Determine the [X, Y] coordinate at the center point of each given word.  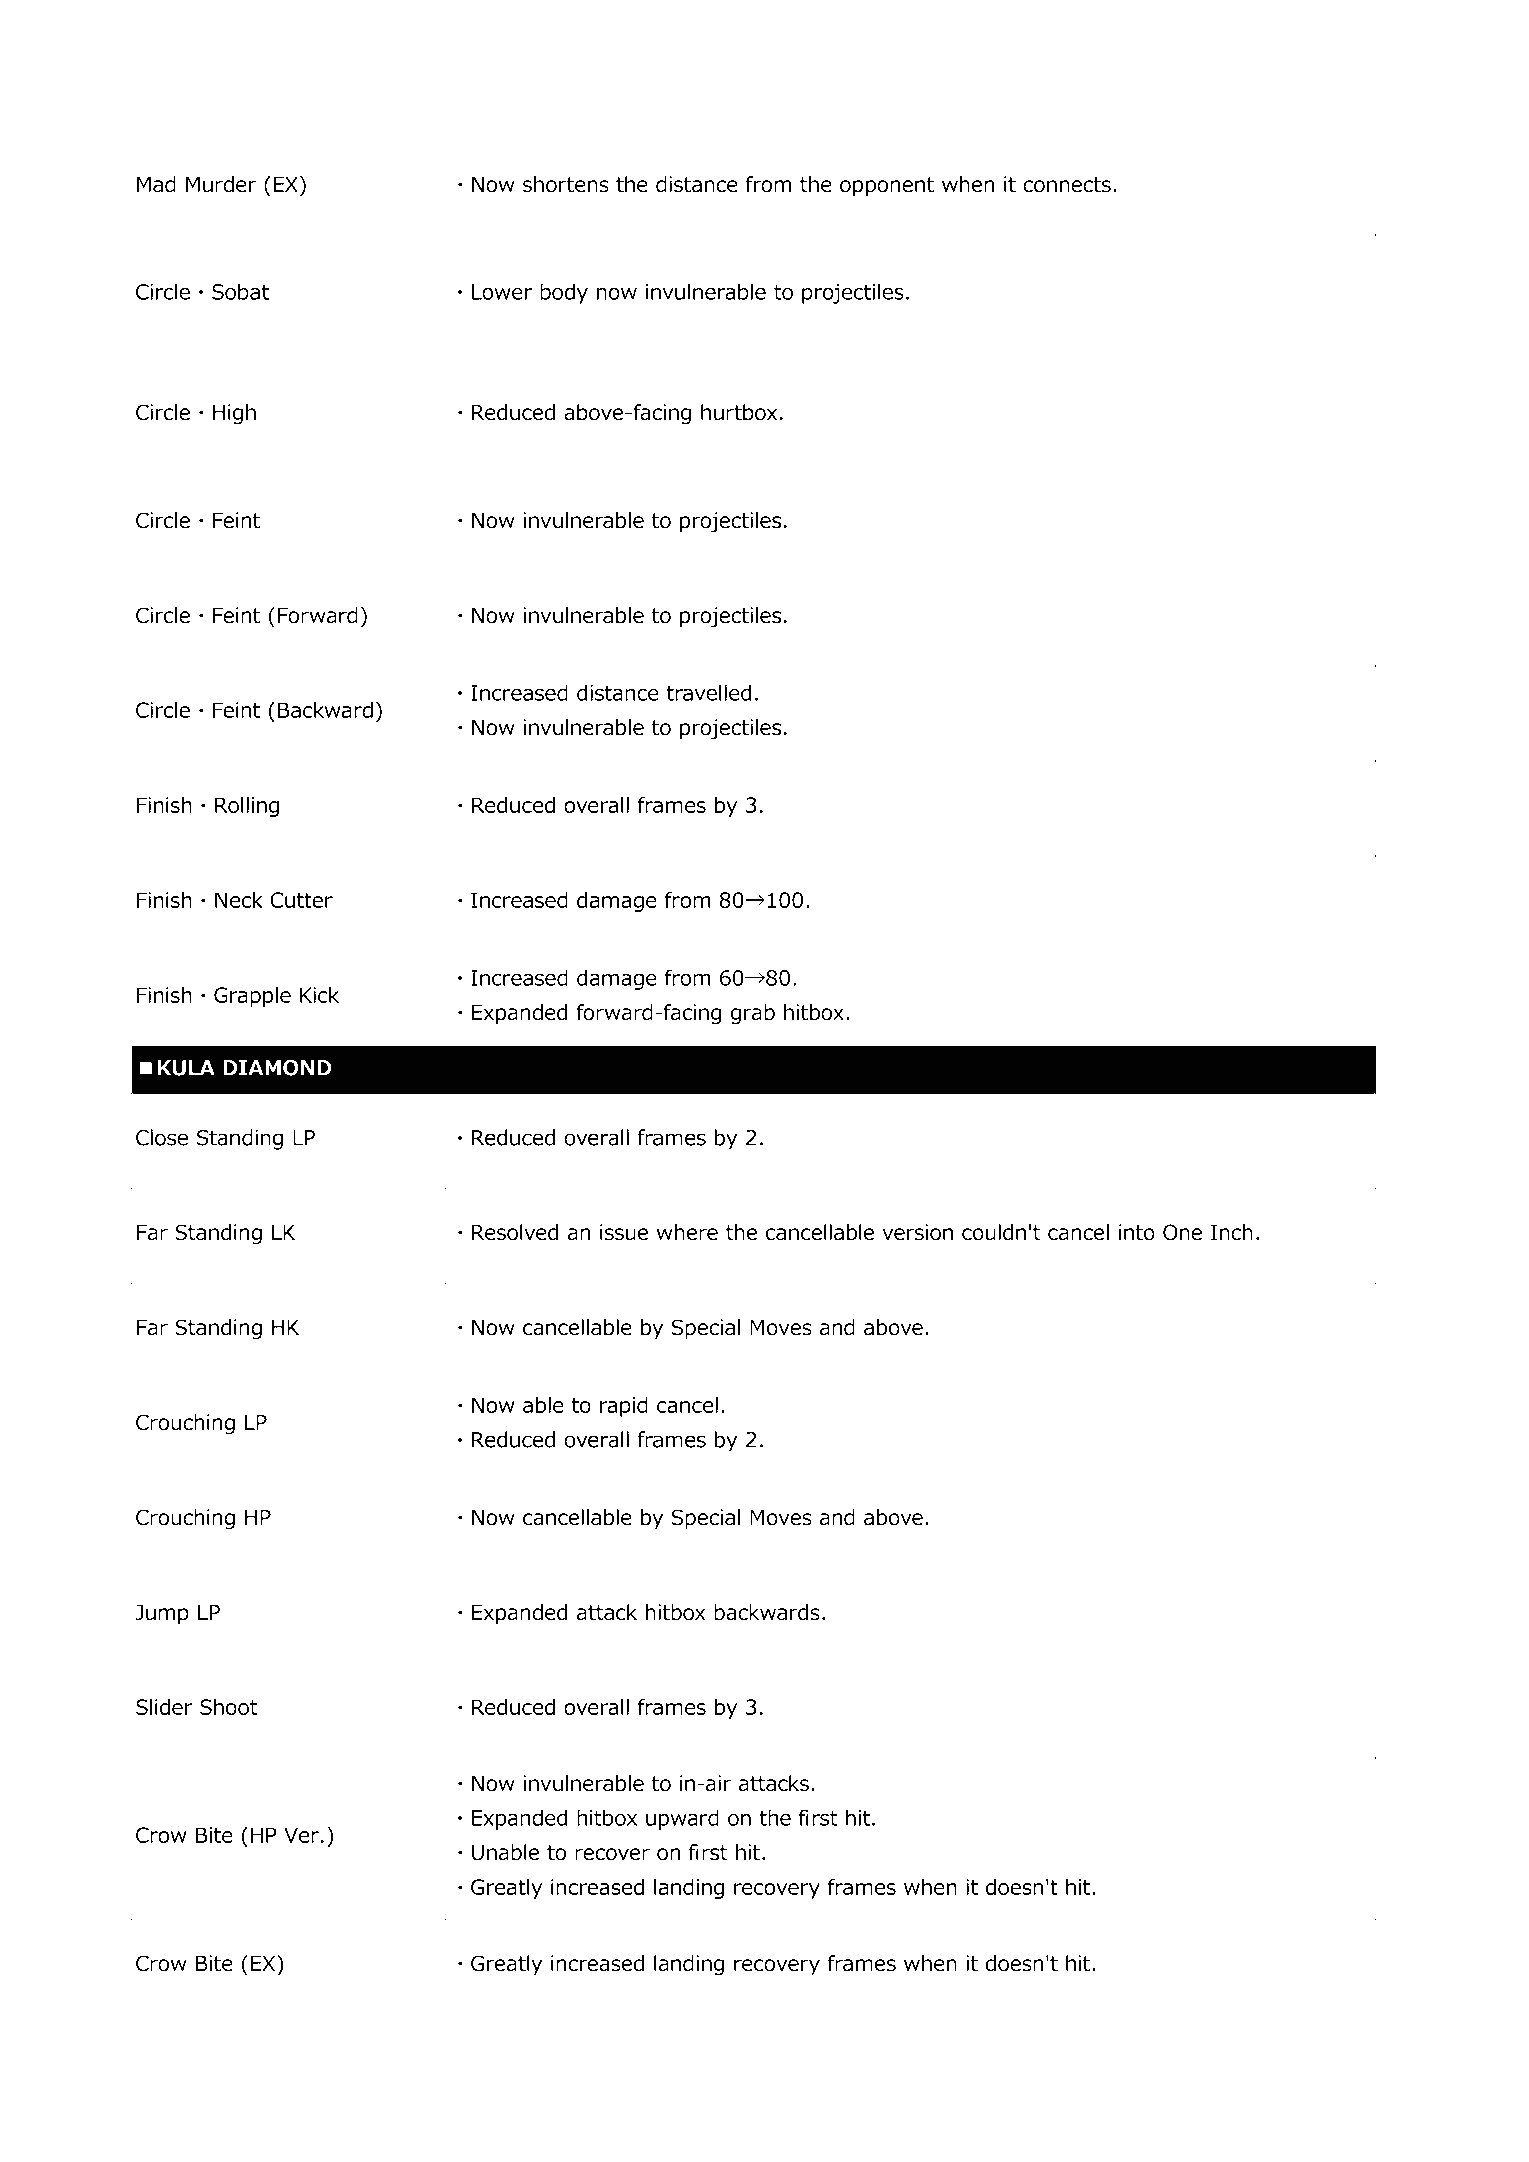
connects [1067, 185]
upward [682, 1819]
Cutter [301, 900]
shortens [566, 184]
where [687, 1232]
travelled [708, 692]
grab [753, 1014]
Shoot [229, 1707]
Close [162, 1137]
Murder [221, 184]
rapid [624, 1407]
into [1137, 1232]
